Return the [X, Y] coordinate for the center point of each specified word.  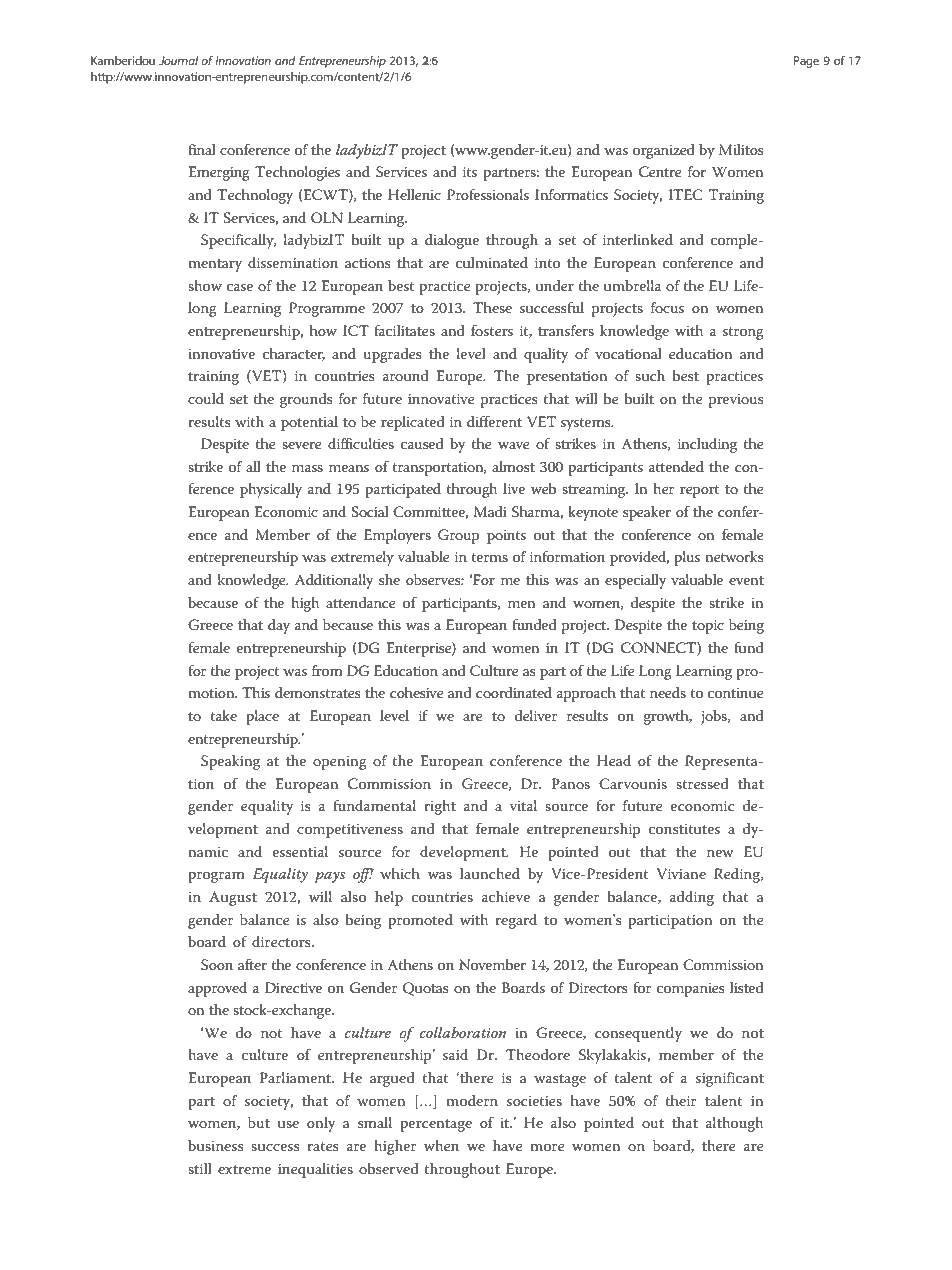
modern [472, 1100]
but [259, 1122]
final [202, 149]
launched [490, 873]
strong [743, 333]
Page [806, 62]
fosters [492, 330]
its [470, 172]
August [233, 898]
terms [489, 557]
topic [708, 627]
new [720, 853]
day [279, 626]
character [294, 354]
